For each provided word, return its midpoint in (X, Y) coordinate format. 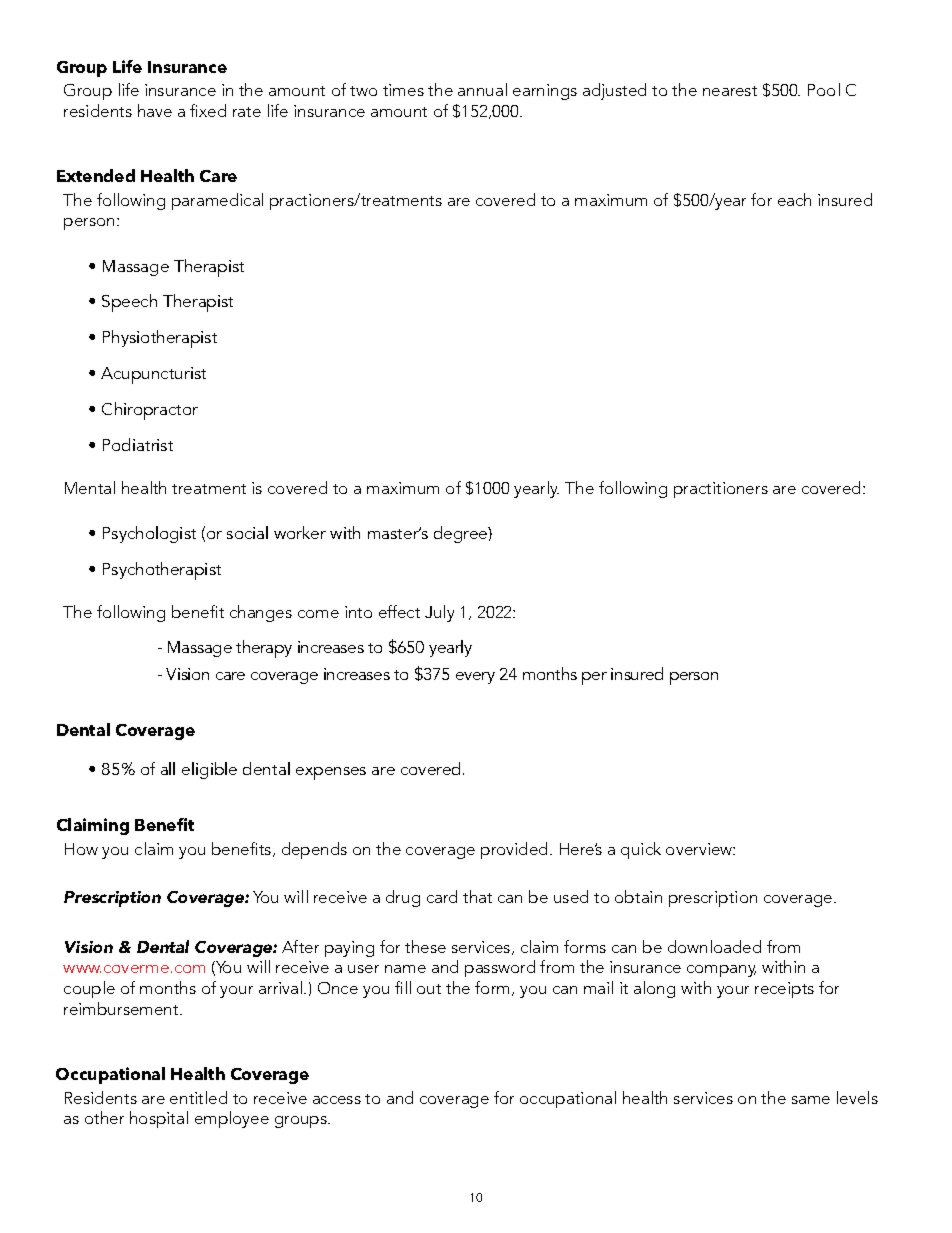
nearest (730, 91)
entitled (198, 1097)
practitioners (721, 490)
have (155, 110)
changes (261, 613)
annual (482, 89)
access (337, 1100)
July (439, 613)
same (811, 1100)
